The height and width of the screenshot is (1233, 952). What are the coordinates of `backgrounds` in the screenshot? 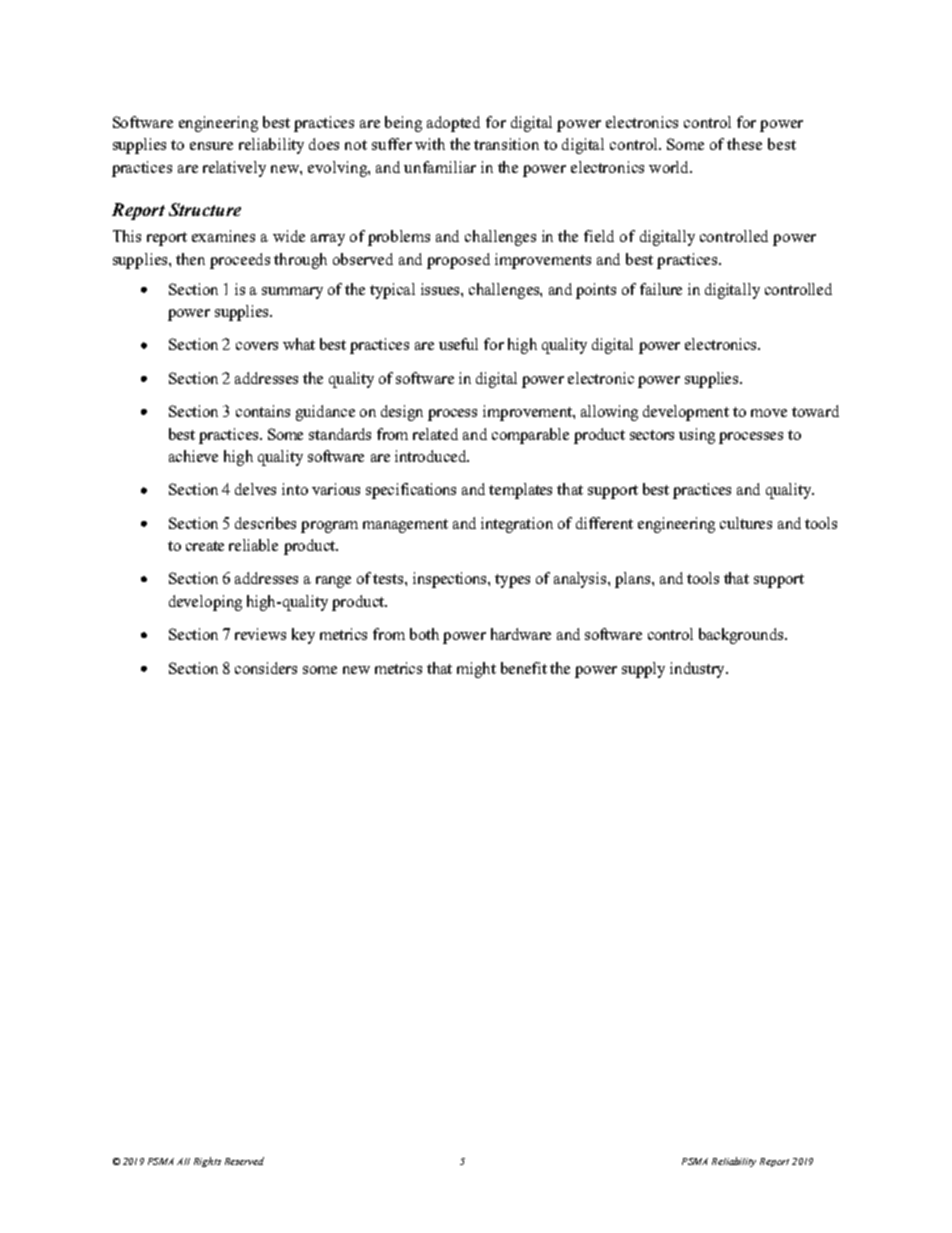 It's located at (742, 636).
